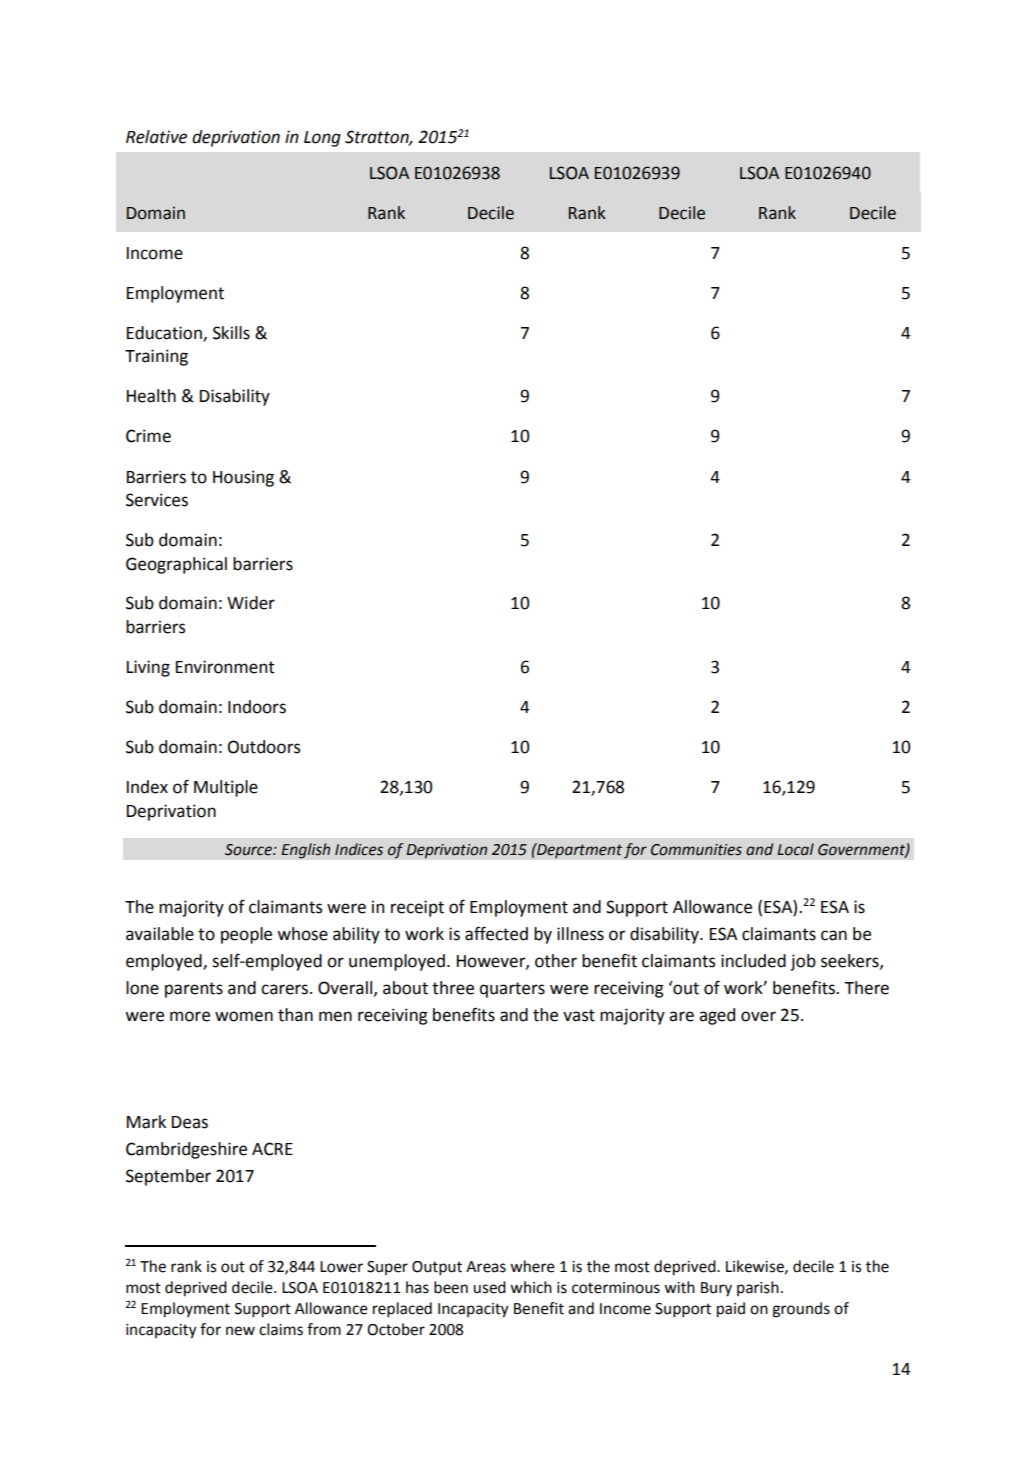 The height and width of the image is (1465, 1036). Describe the element at coordinates (156, 137) in the image. I see `Relative` at that location.
